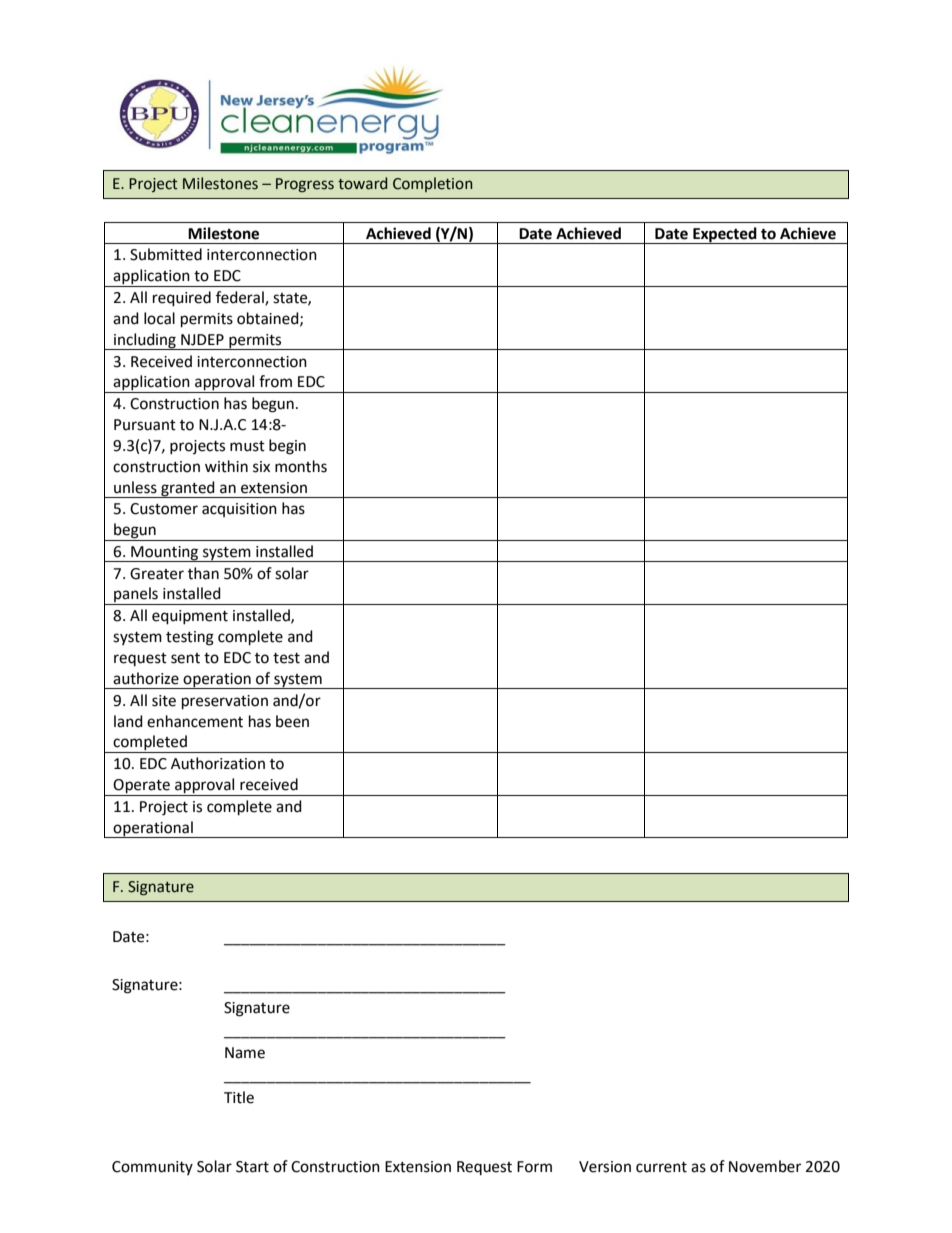 Image resolution: width=952 pixels, height=1233 pixels. I want to click on Form, so click(534, 1167).
